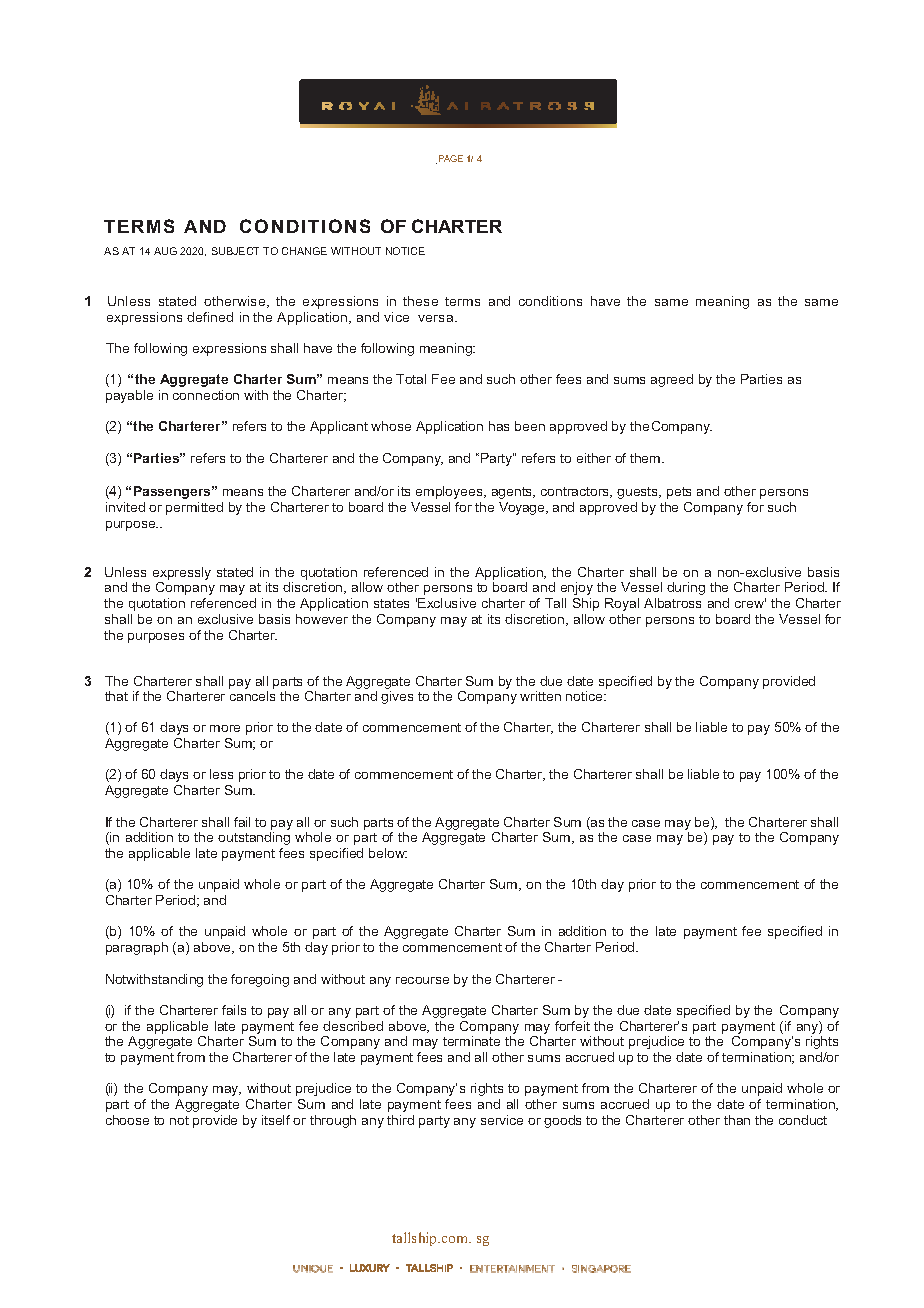 Image resolution: width=924 pixels, height=1308 pixels. What do you see at coordinates (182, 575) in the document?
I see `expressly` at bounding box center [182, 575].
